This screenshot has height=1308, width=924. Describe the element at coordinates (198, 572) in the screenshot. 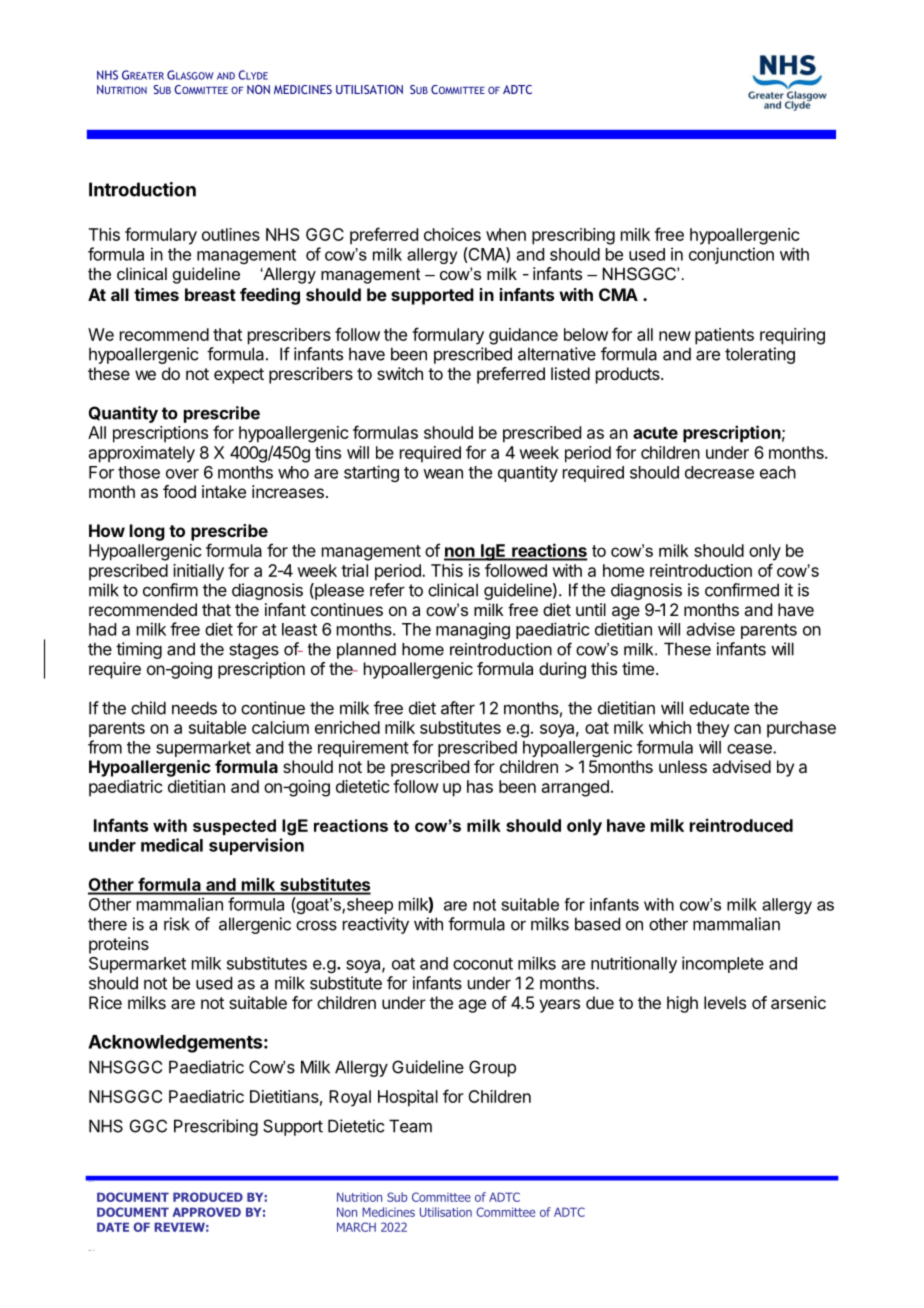

I see `initially` at that location.
